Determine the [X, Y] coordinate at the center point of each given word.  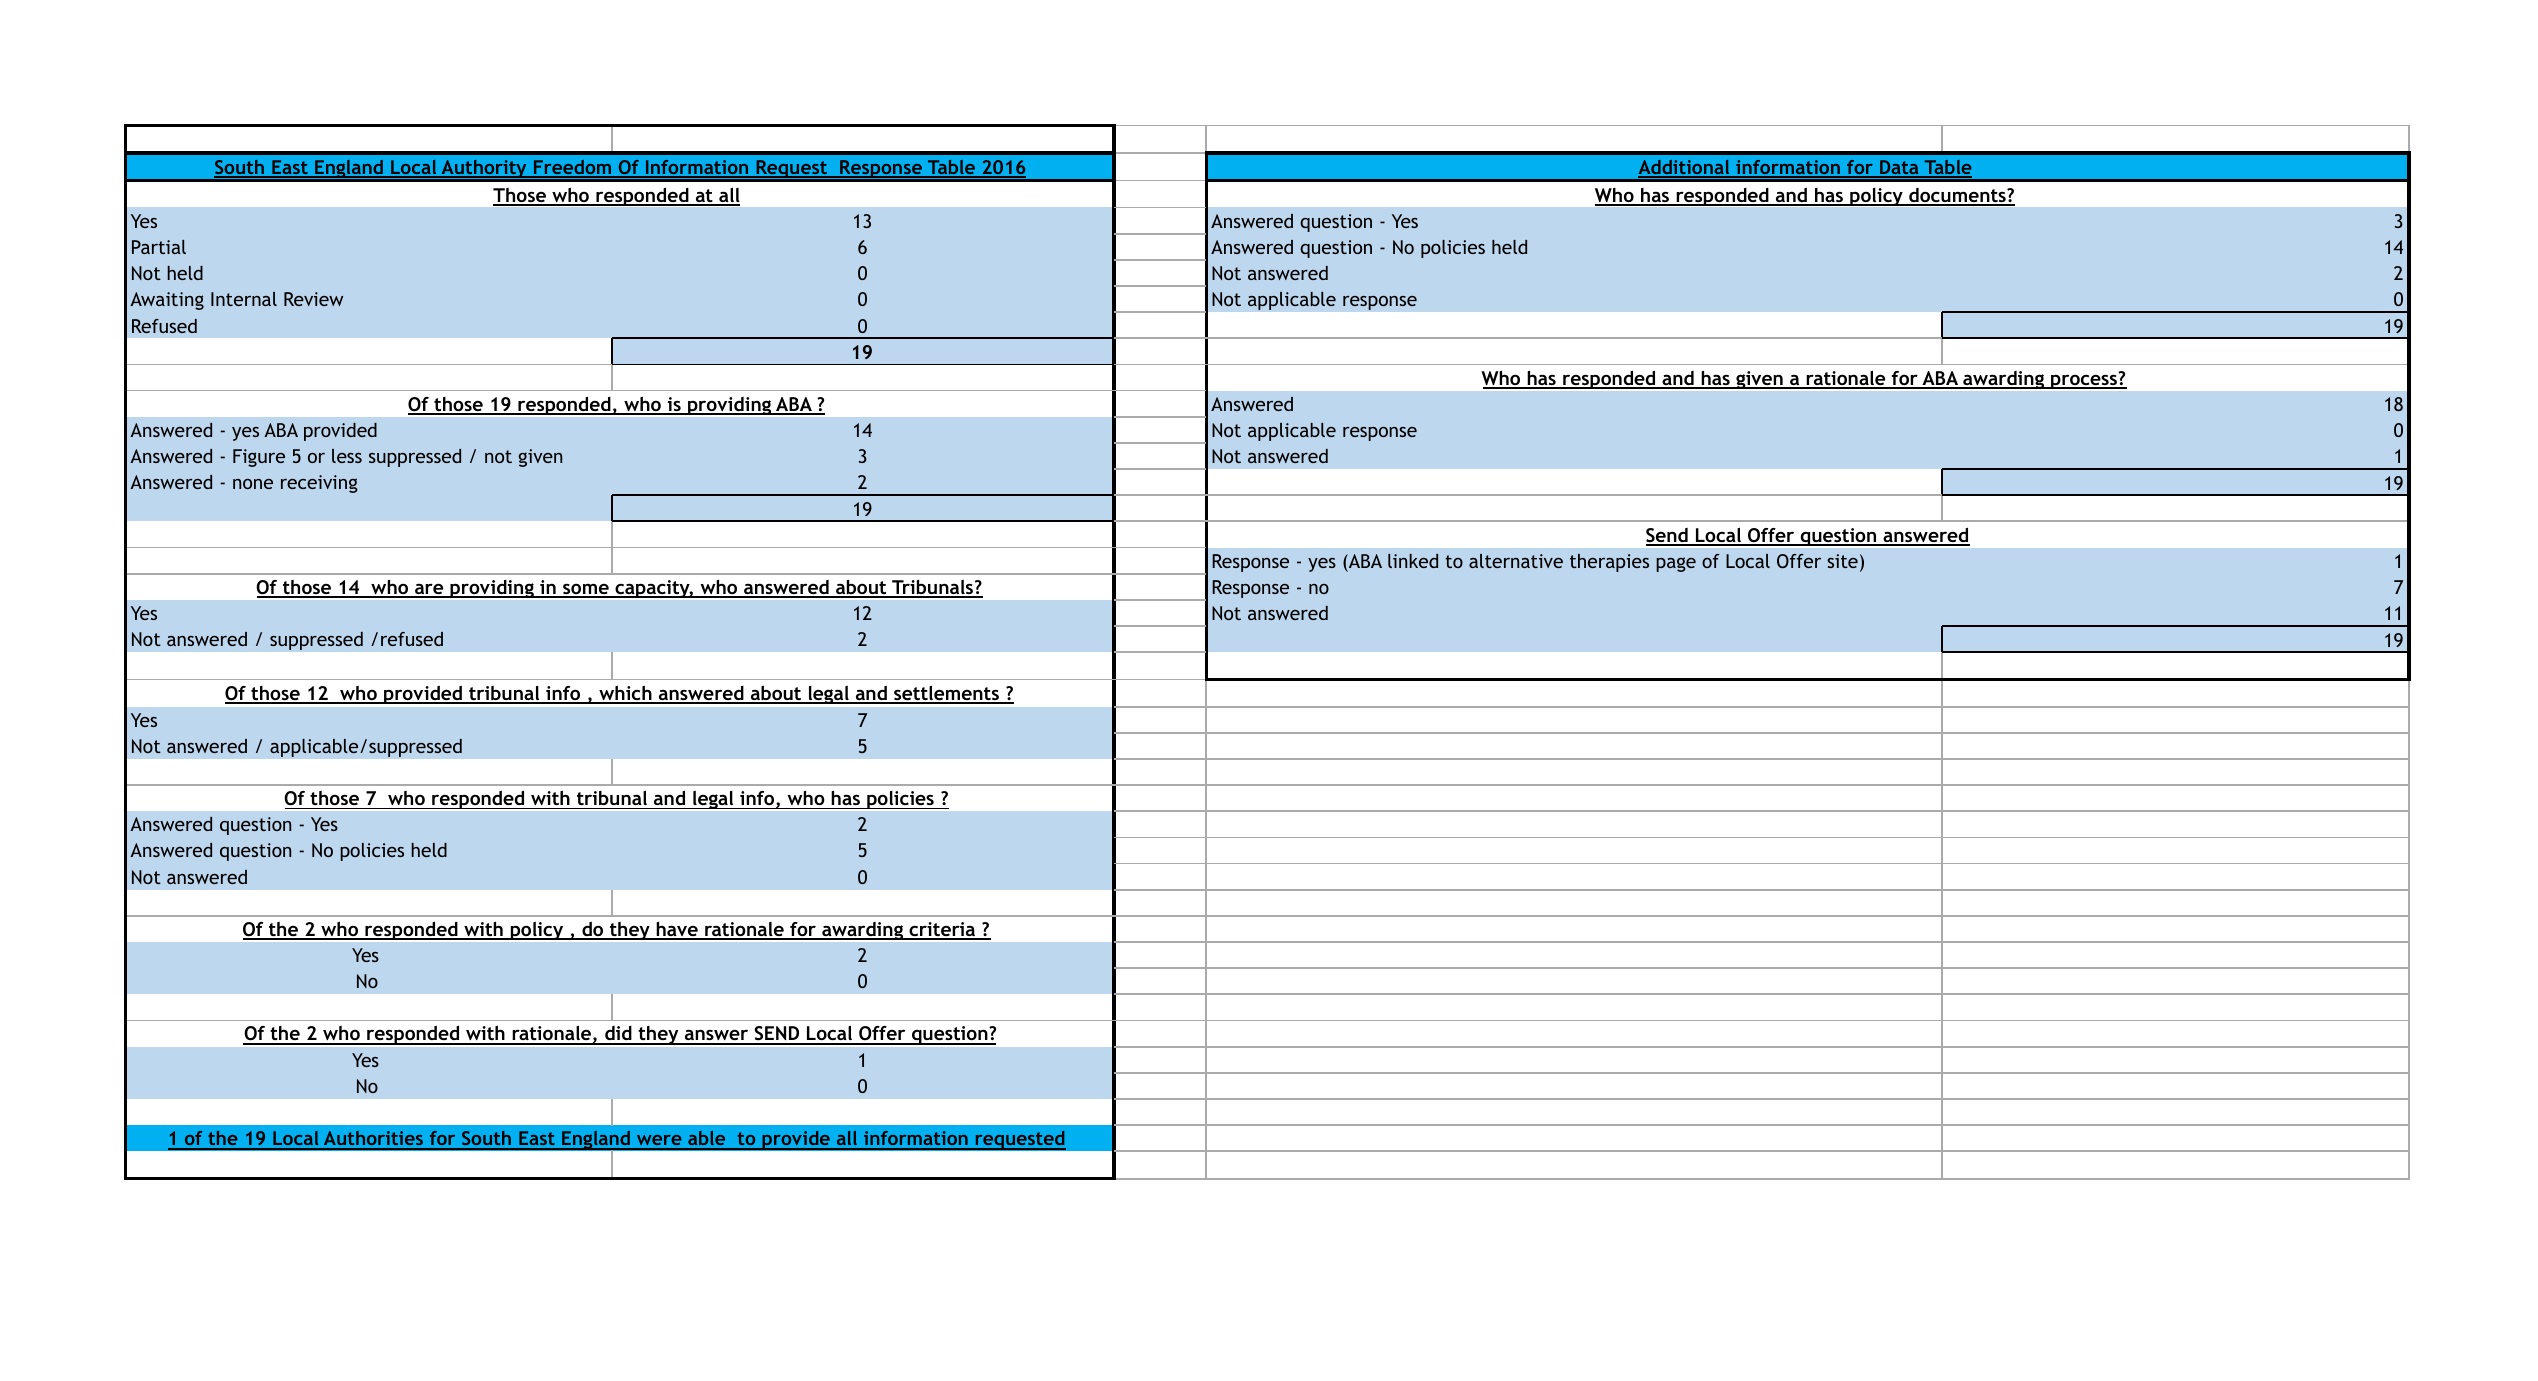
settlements [946, 694]
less [347, 456]
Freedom [572, 168]
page [1676, 564]
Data [1899, 168]
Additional [1685, 168]
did [618, 1035]
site [1842, 561]
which [625, 694]
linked [1413, 561]
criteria [942, 930]
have [677, 930]
